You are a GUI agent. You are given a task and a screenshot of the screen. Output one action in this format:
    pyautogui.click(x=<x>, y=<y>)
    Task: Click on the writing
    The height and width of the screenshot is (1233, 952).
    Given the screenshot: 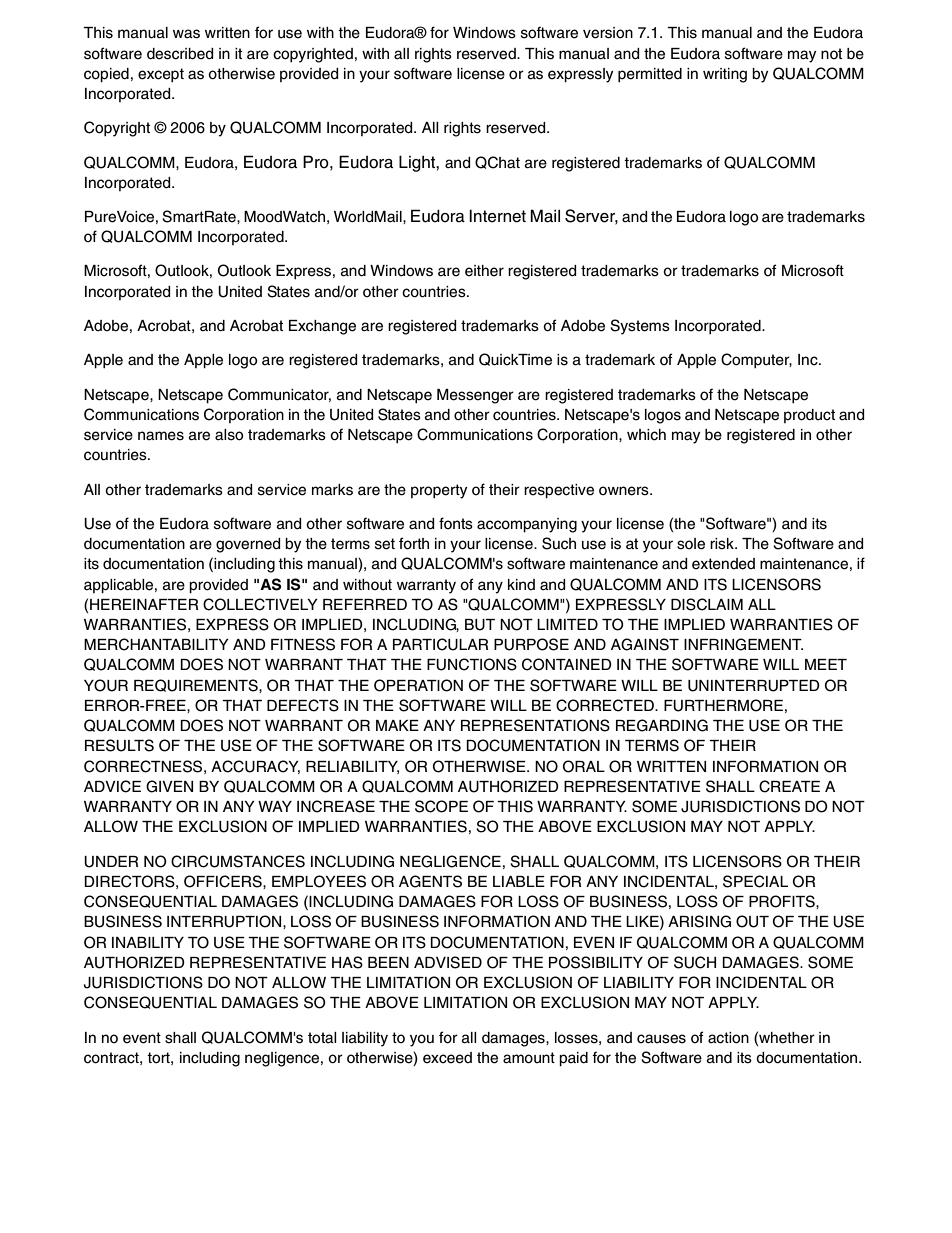 What is the action you would take?
    pyautogui.click(x=725, y=75)
